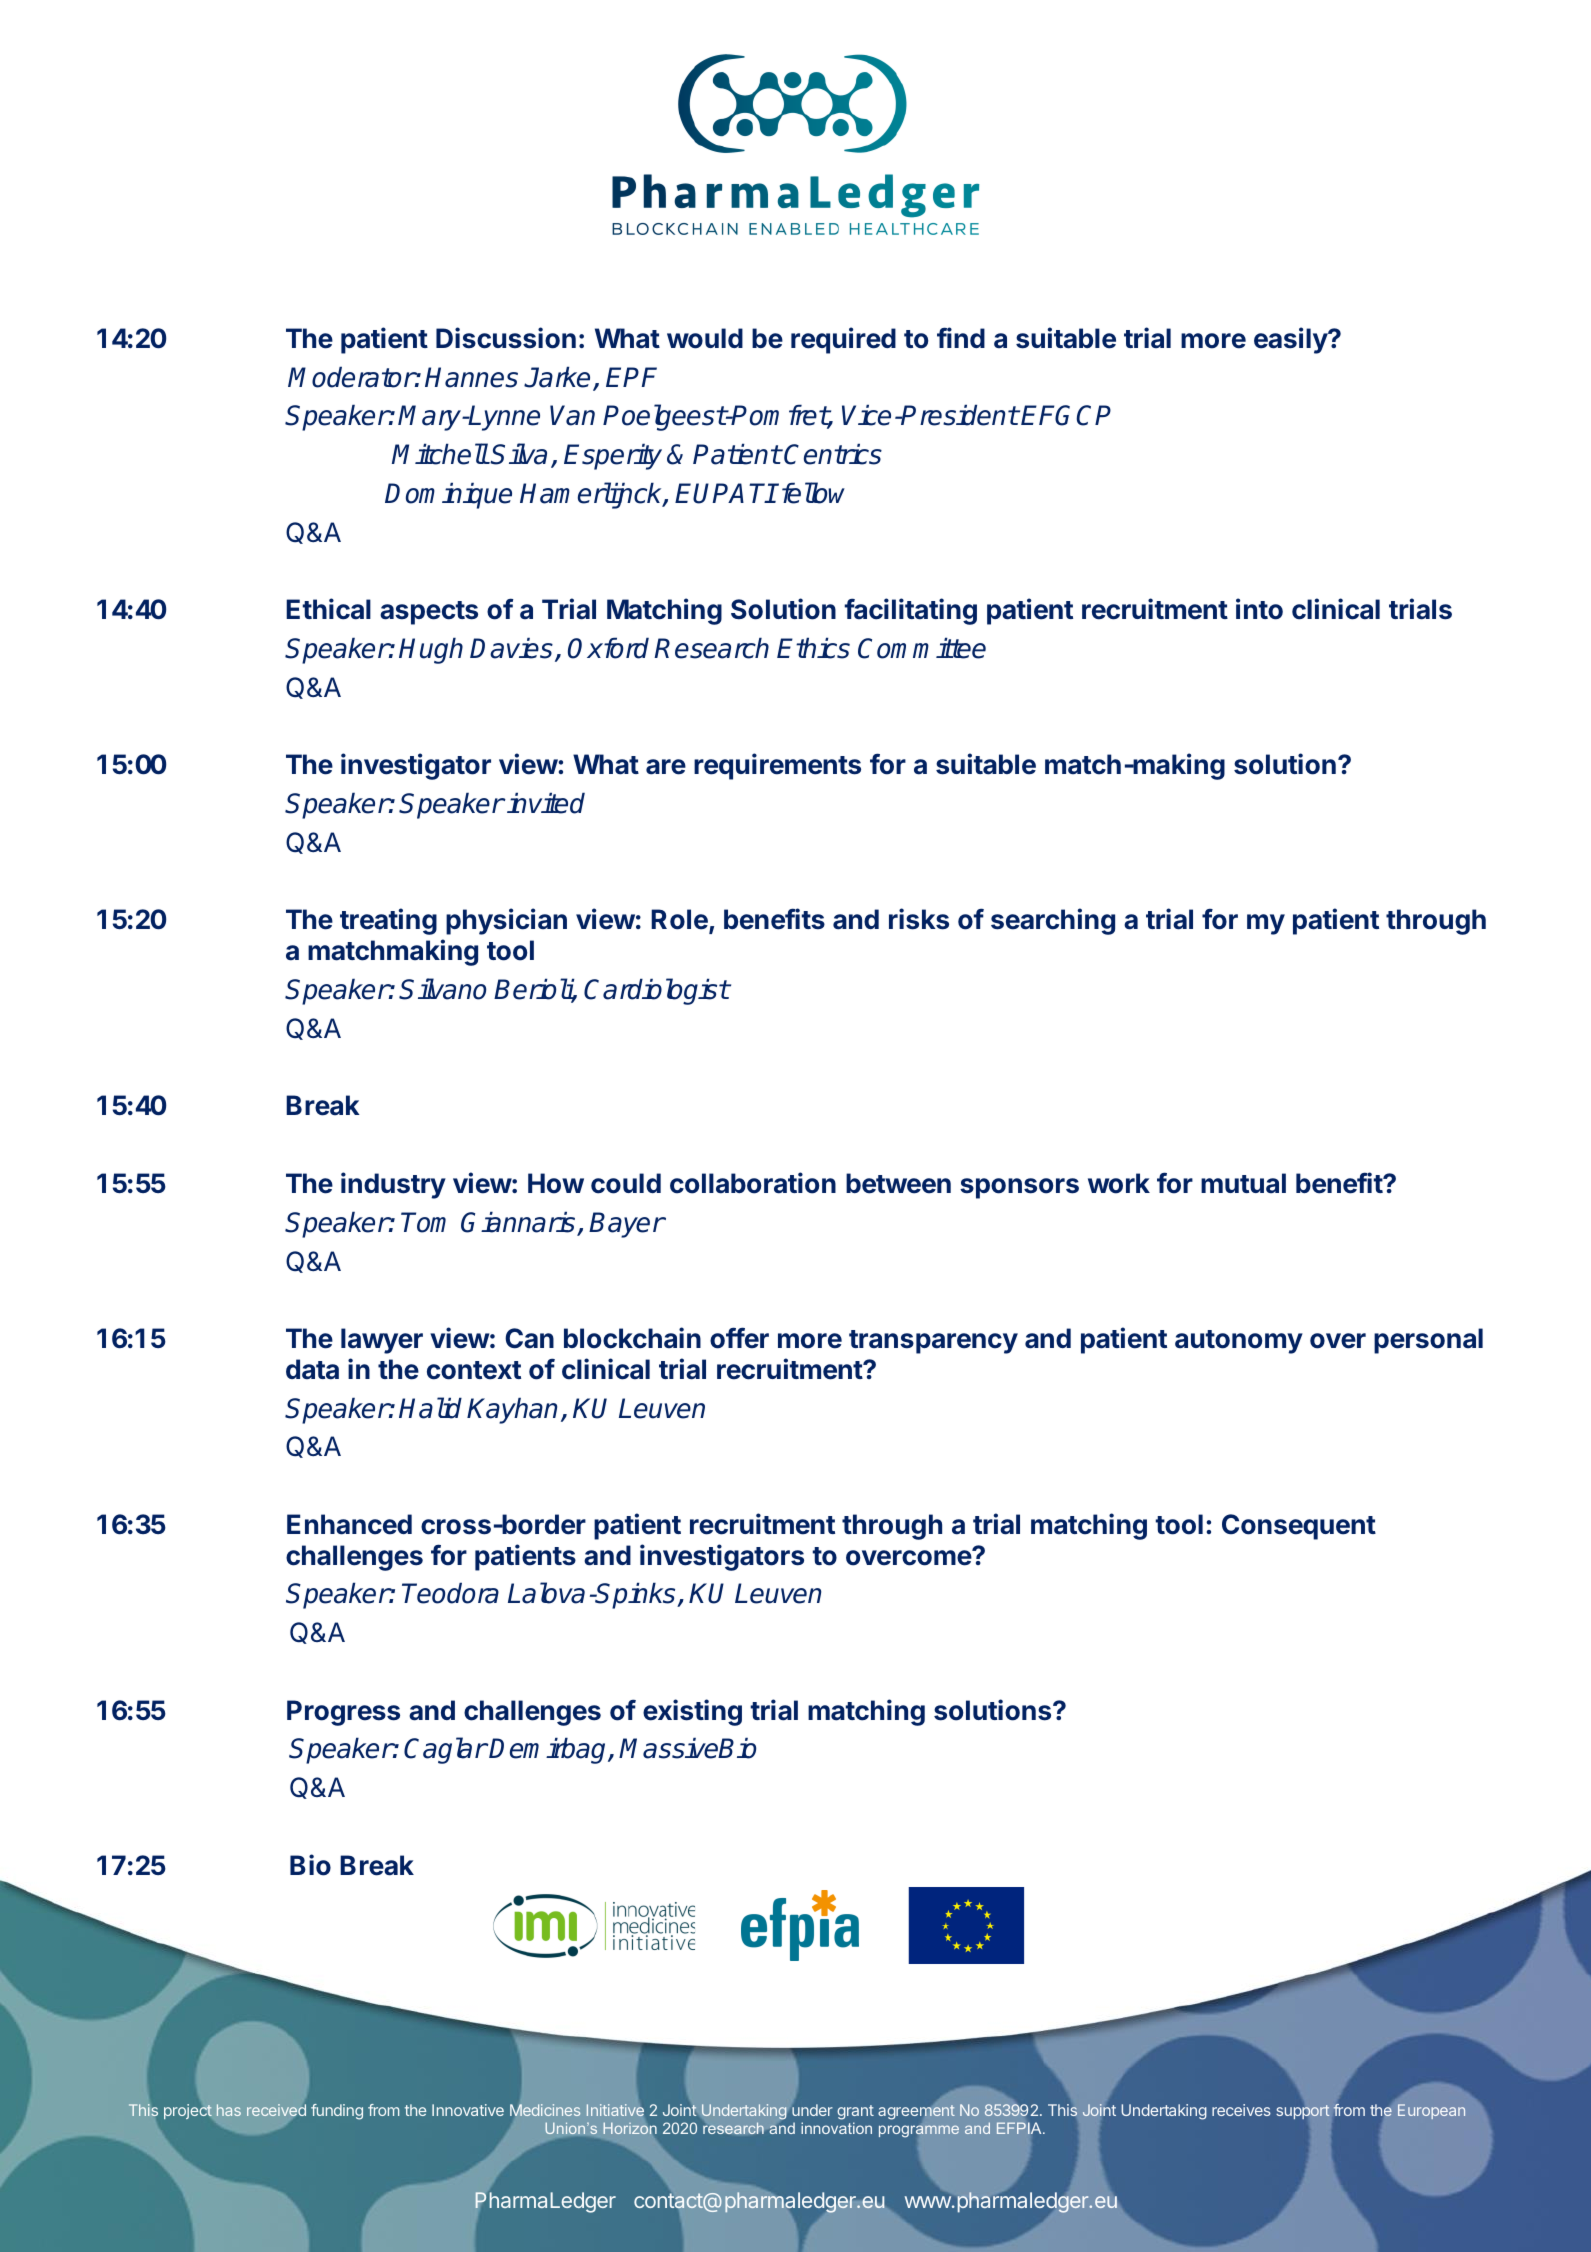 The width and height of the screenshot is (1591, 2252). I want to click on Consequent, so click(1299, 1527).
